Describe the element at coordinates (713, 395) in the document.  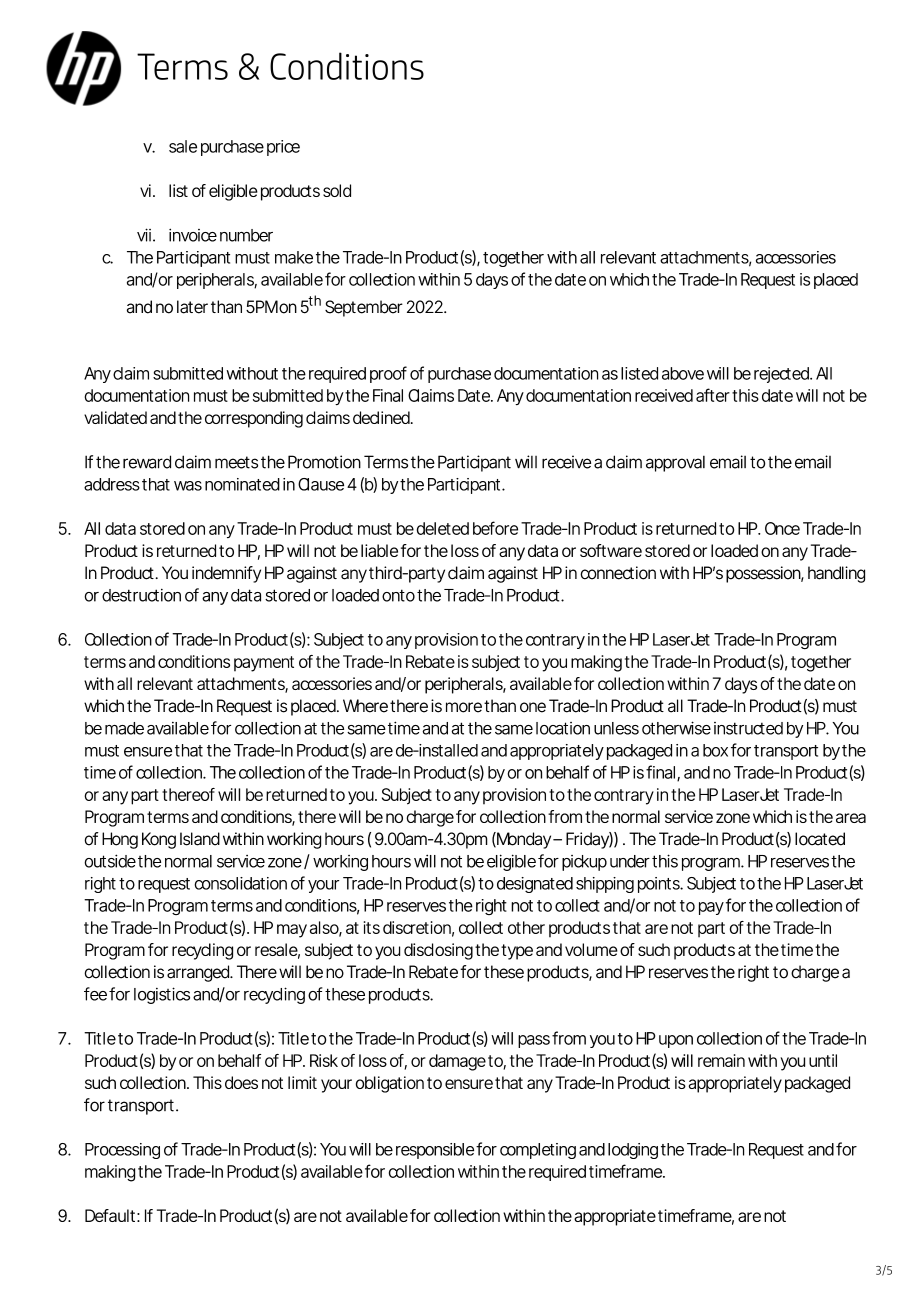
I see `after` at that location.
